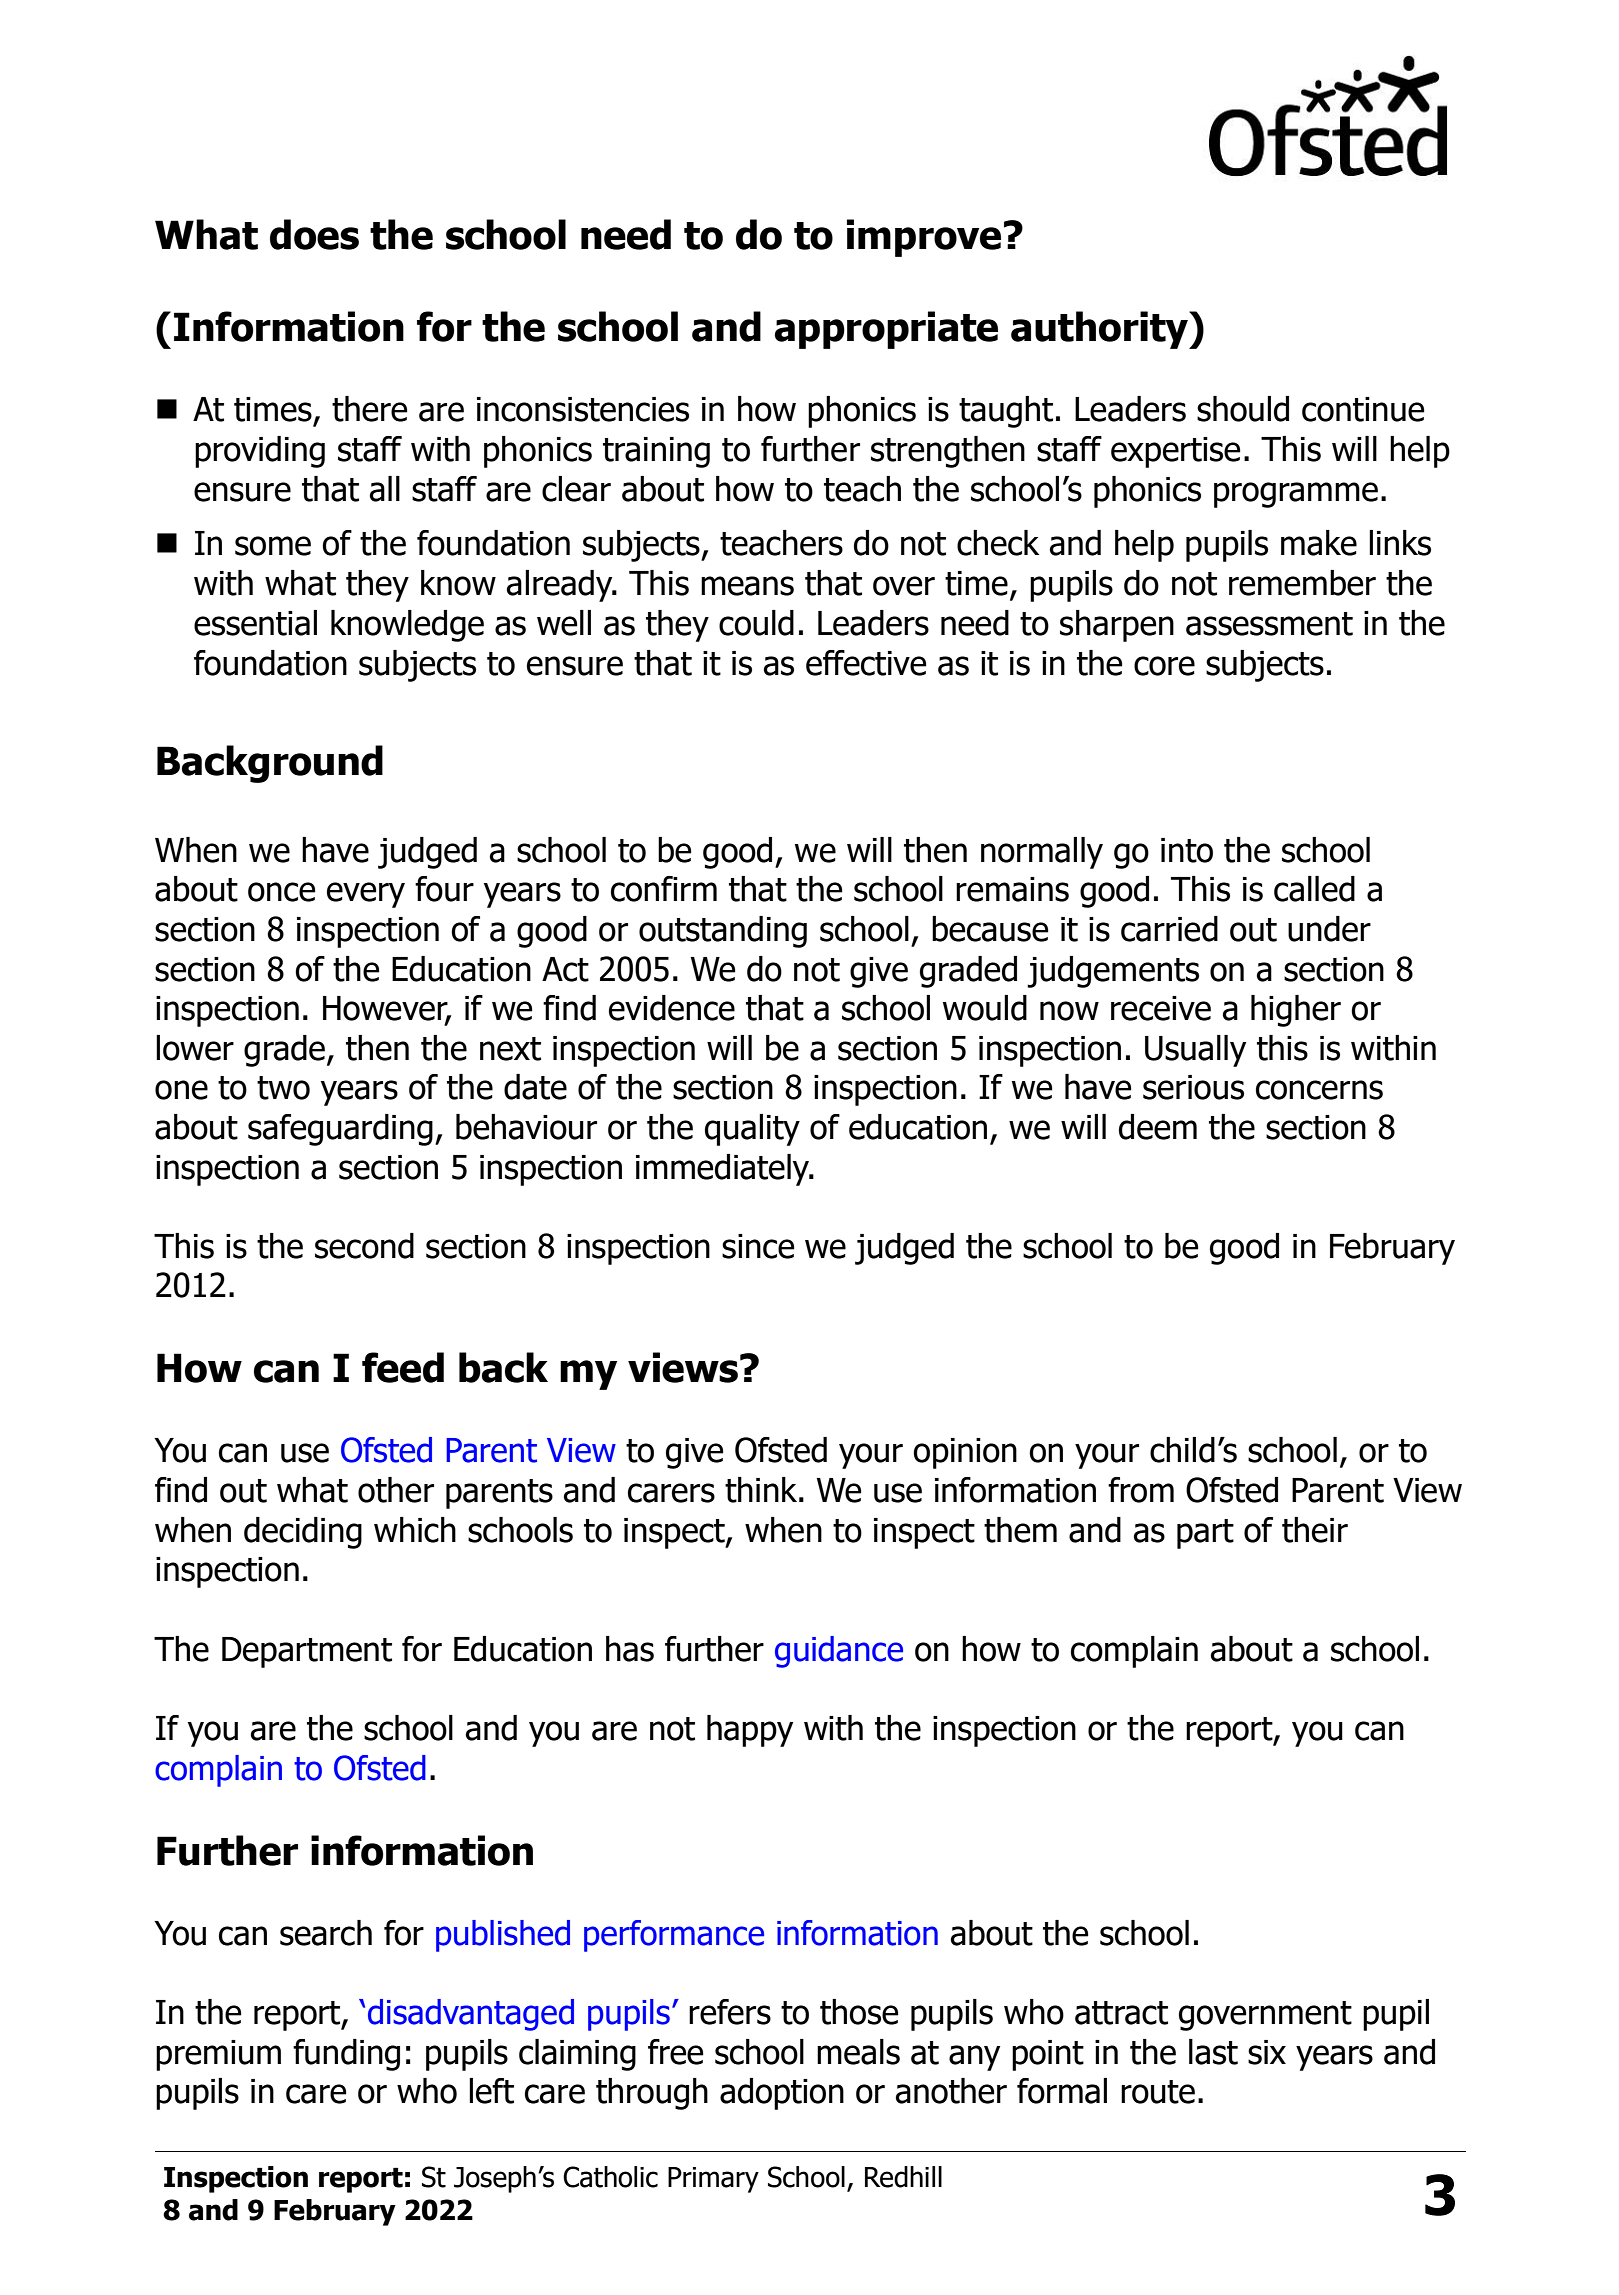 The height and width of the screenshot is (2295, 1619). Describe the element at coordinates (303, 1533) in the screenshot. I see `deciding` at that location.
